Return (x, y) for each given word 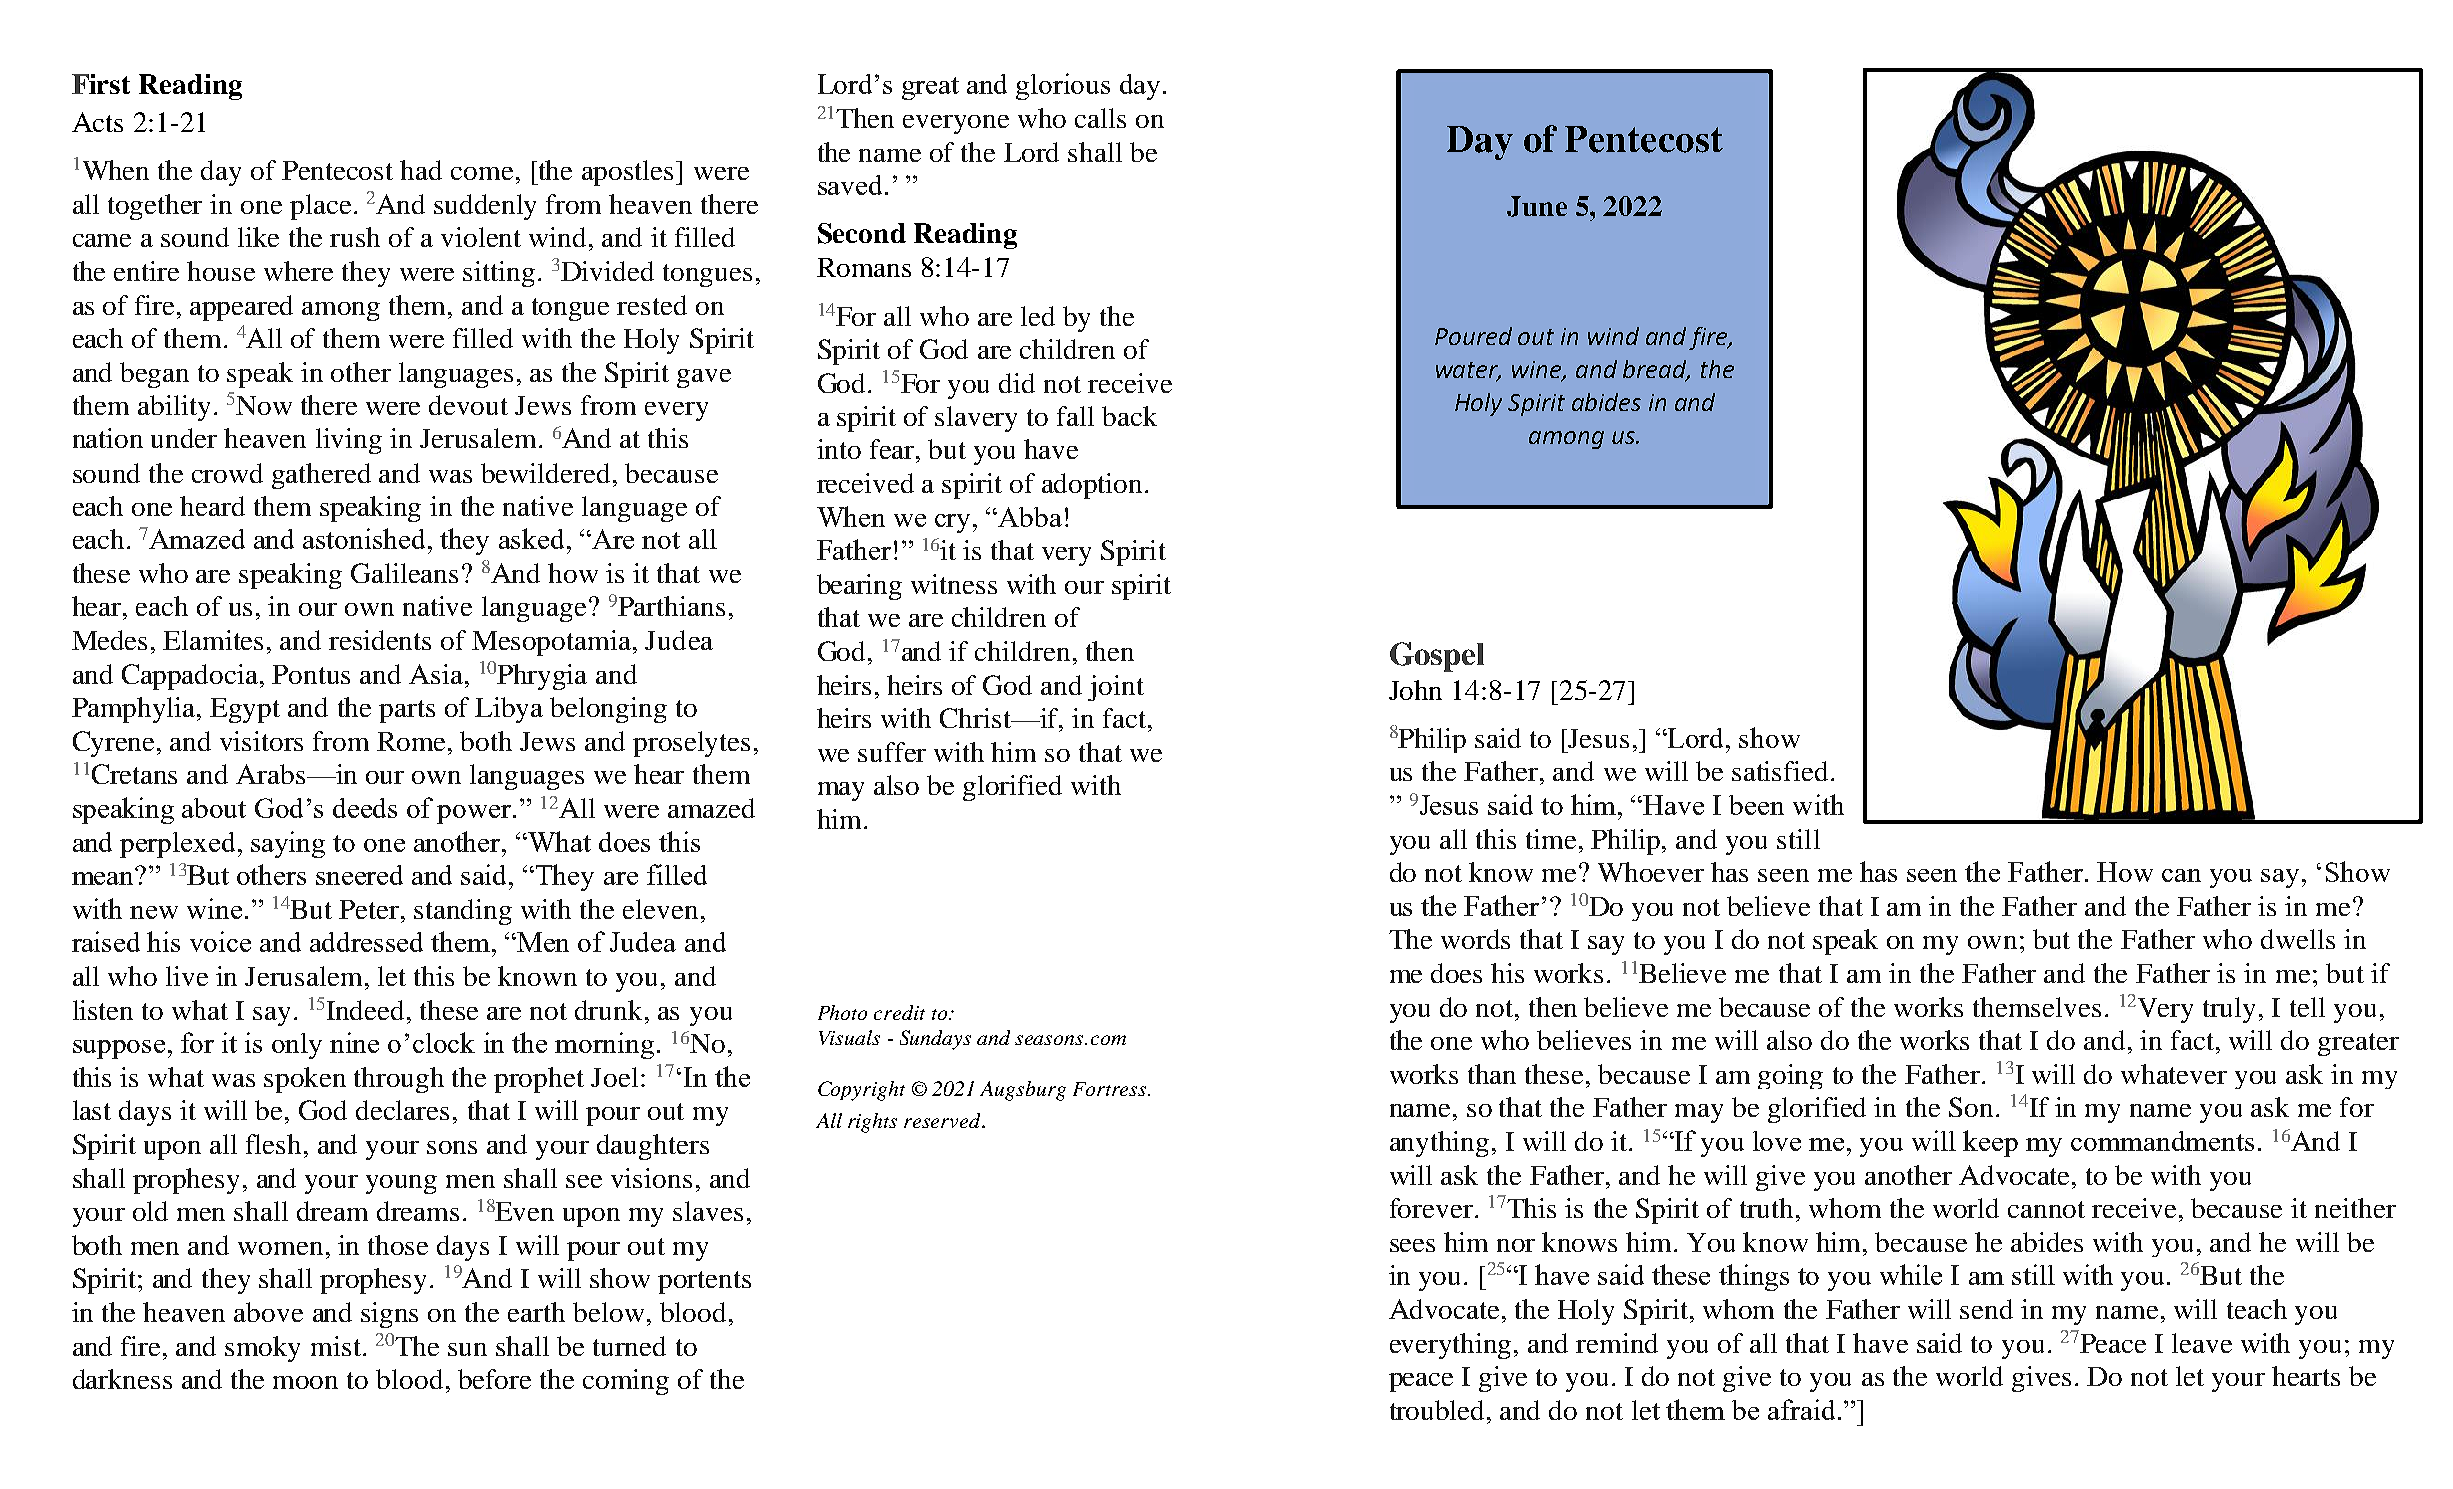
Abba (1030, 517)
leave (2202, 1343)
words (1475, 939)
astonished (366, 538)
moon (305, 1382)
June (1537, 206)
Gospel (1437, 657)
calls (1100, 118)
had (421, 170)
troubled (1439, 1410)
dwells (2298, 939)
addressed (366, 942)
